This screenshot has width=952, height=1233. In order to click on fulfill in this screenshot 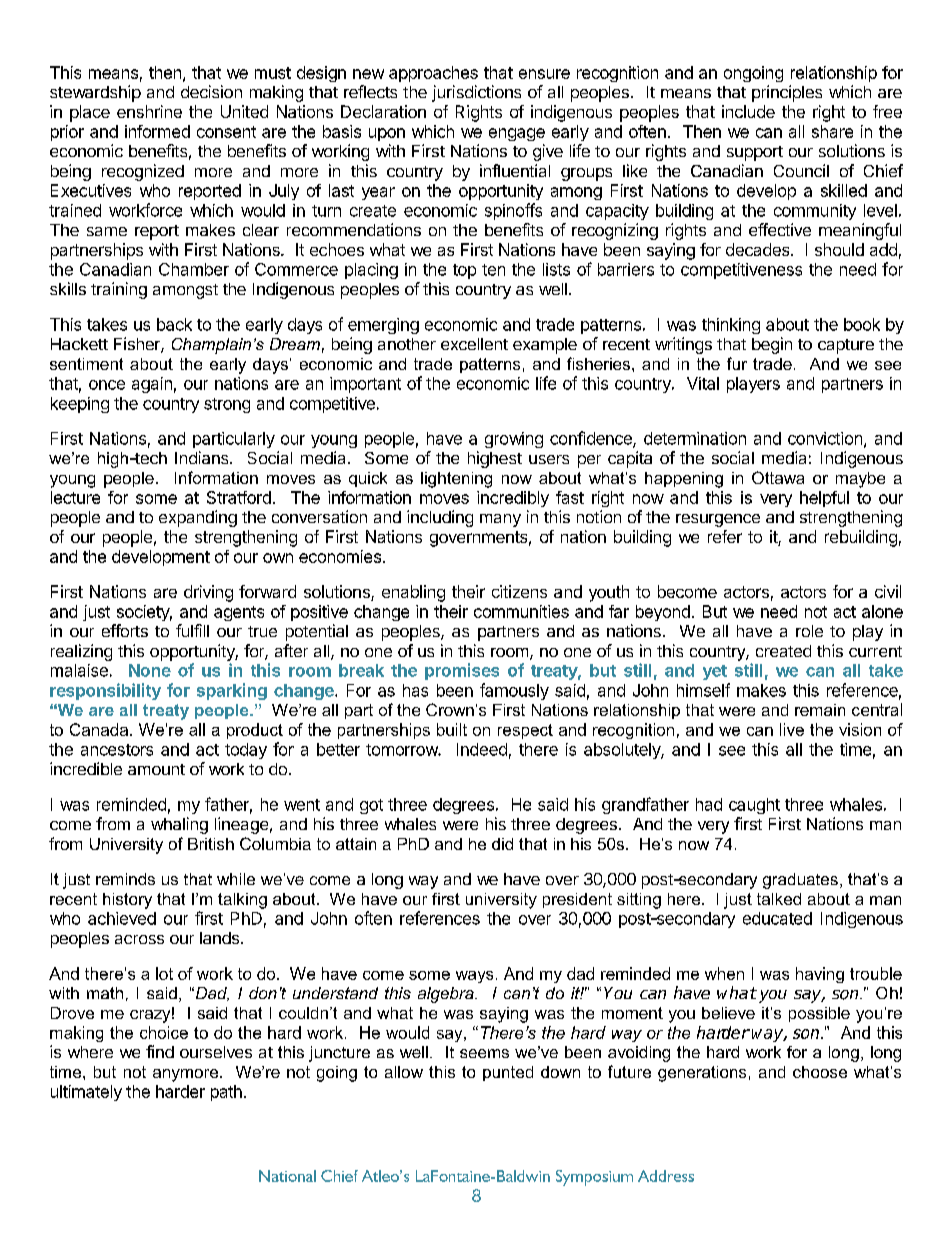, I will do `click(192, 630)`.
